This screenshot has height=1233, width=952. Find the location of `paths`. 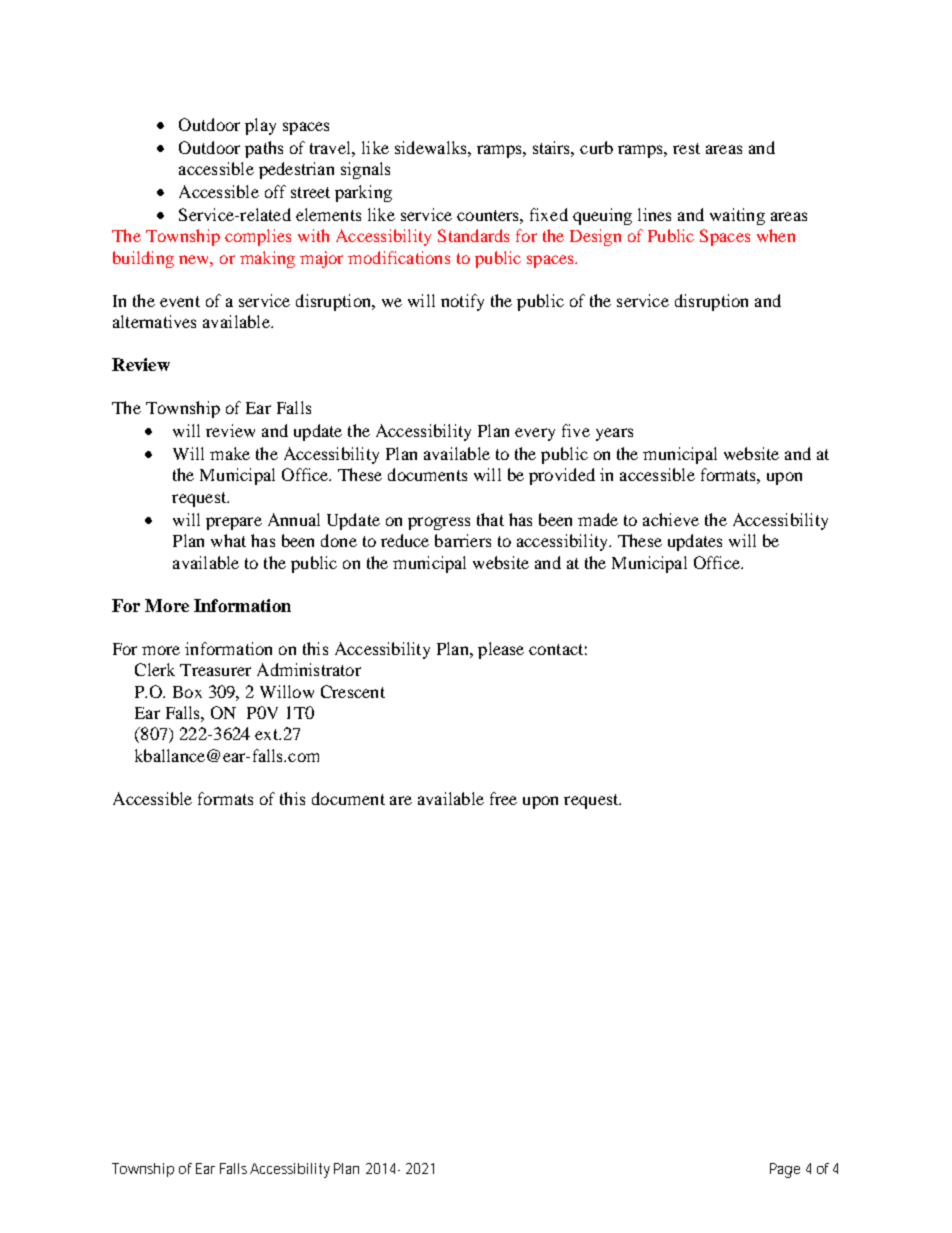

paths is located at coordinates (264, 149).
